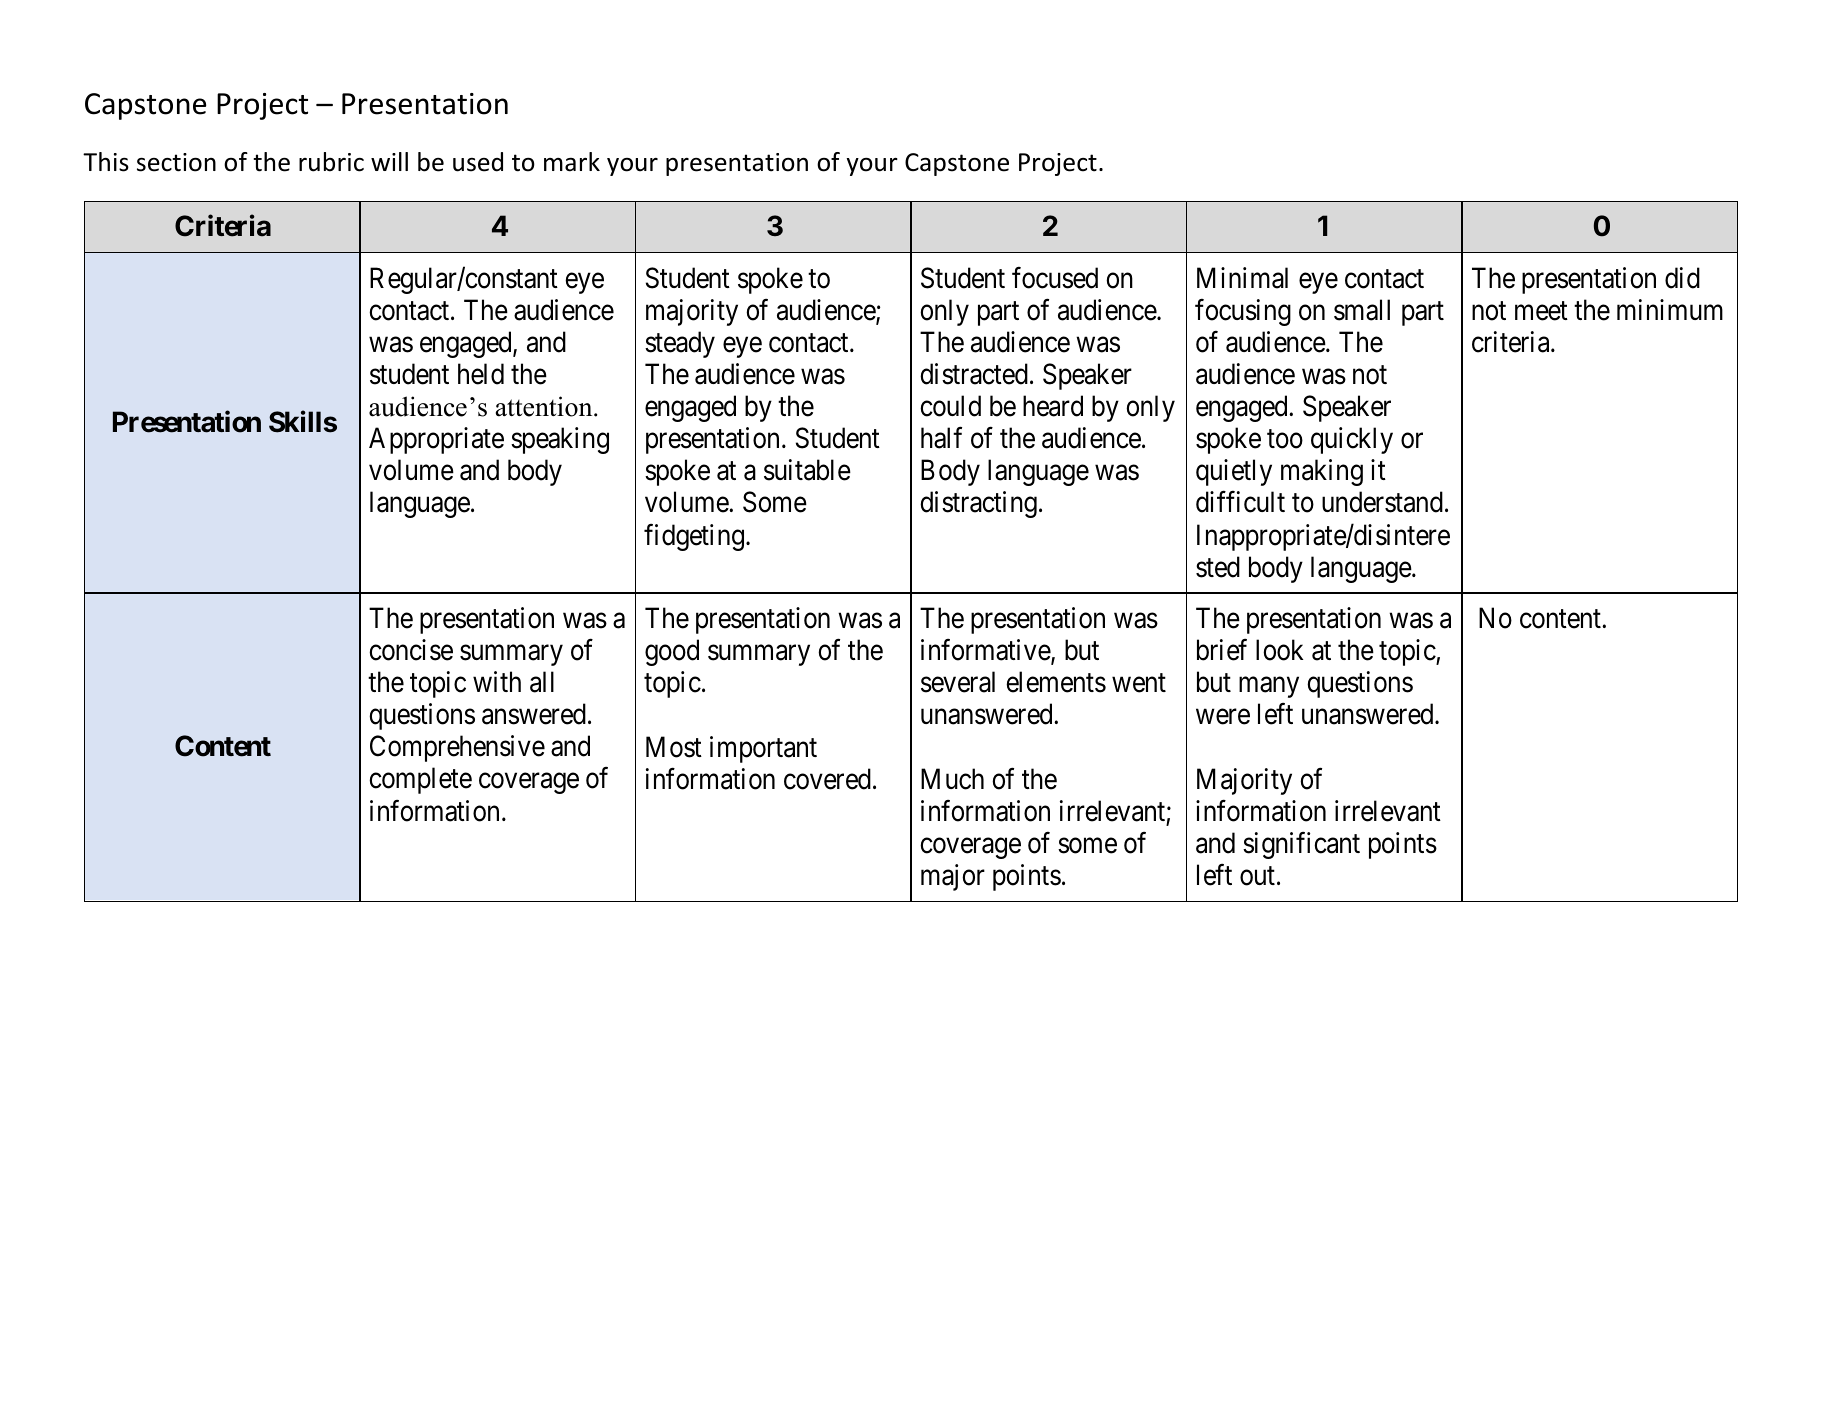 The height and width of the screenshot is (1423, 1842). What do you see at coordinates (420, 780) in the screenshot?
I see `complete` at bounding box center [420, 780].
